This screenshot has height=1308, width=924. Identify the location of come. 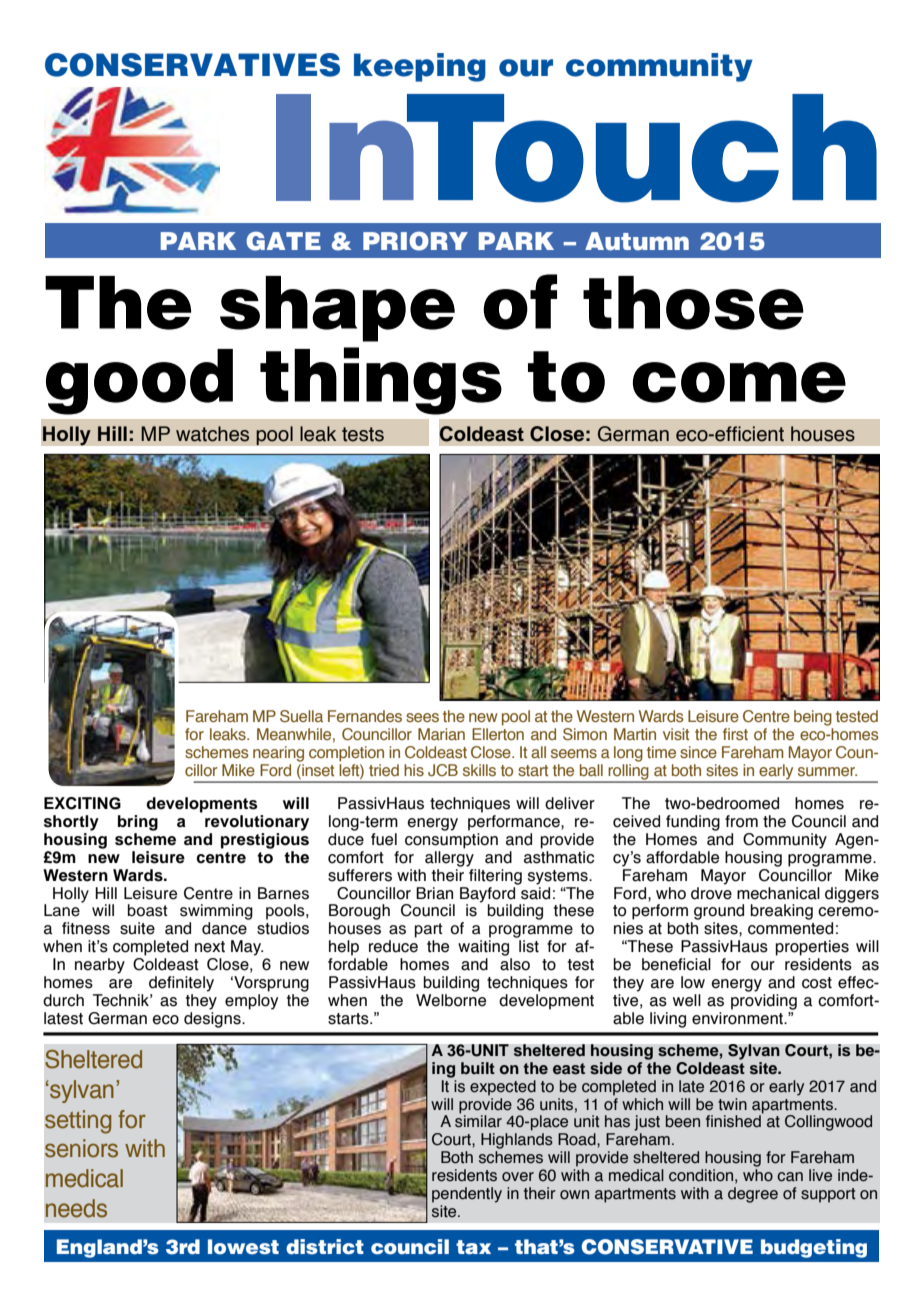
(739, 382).
